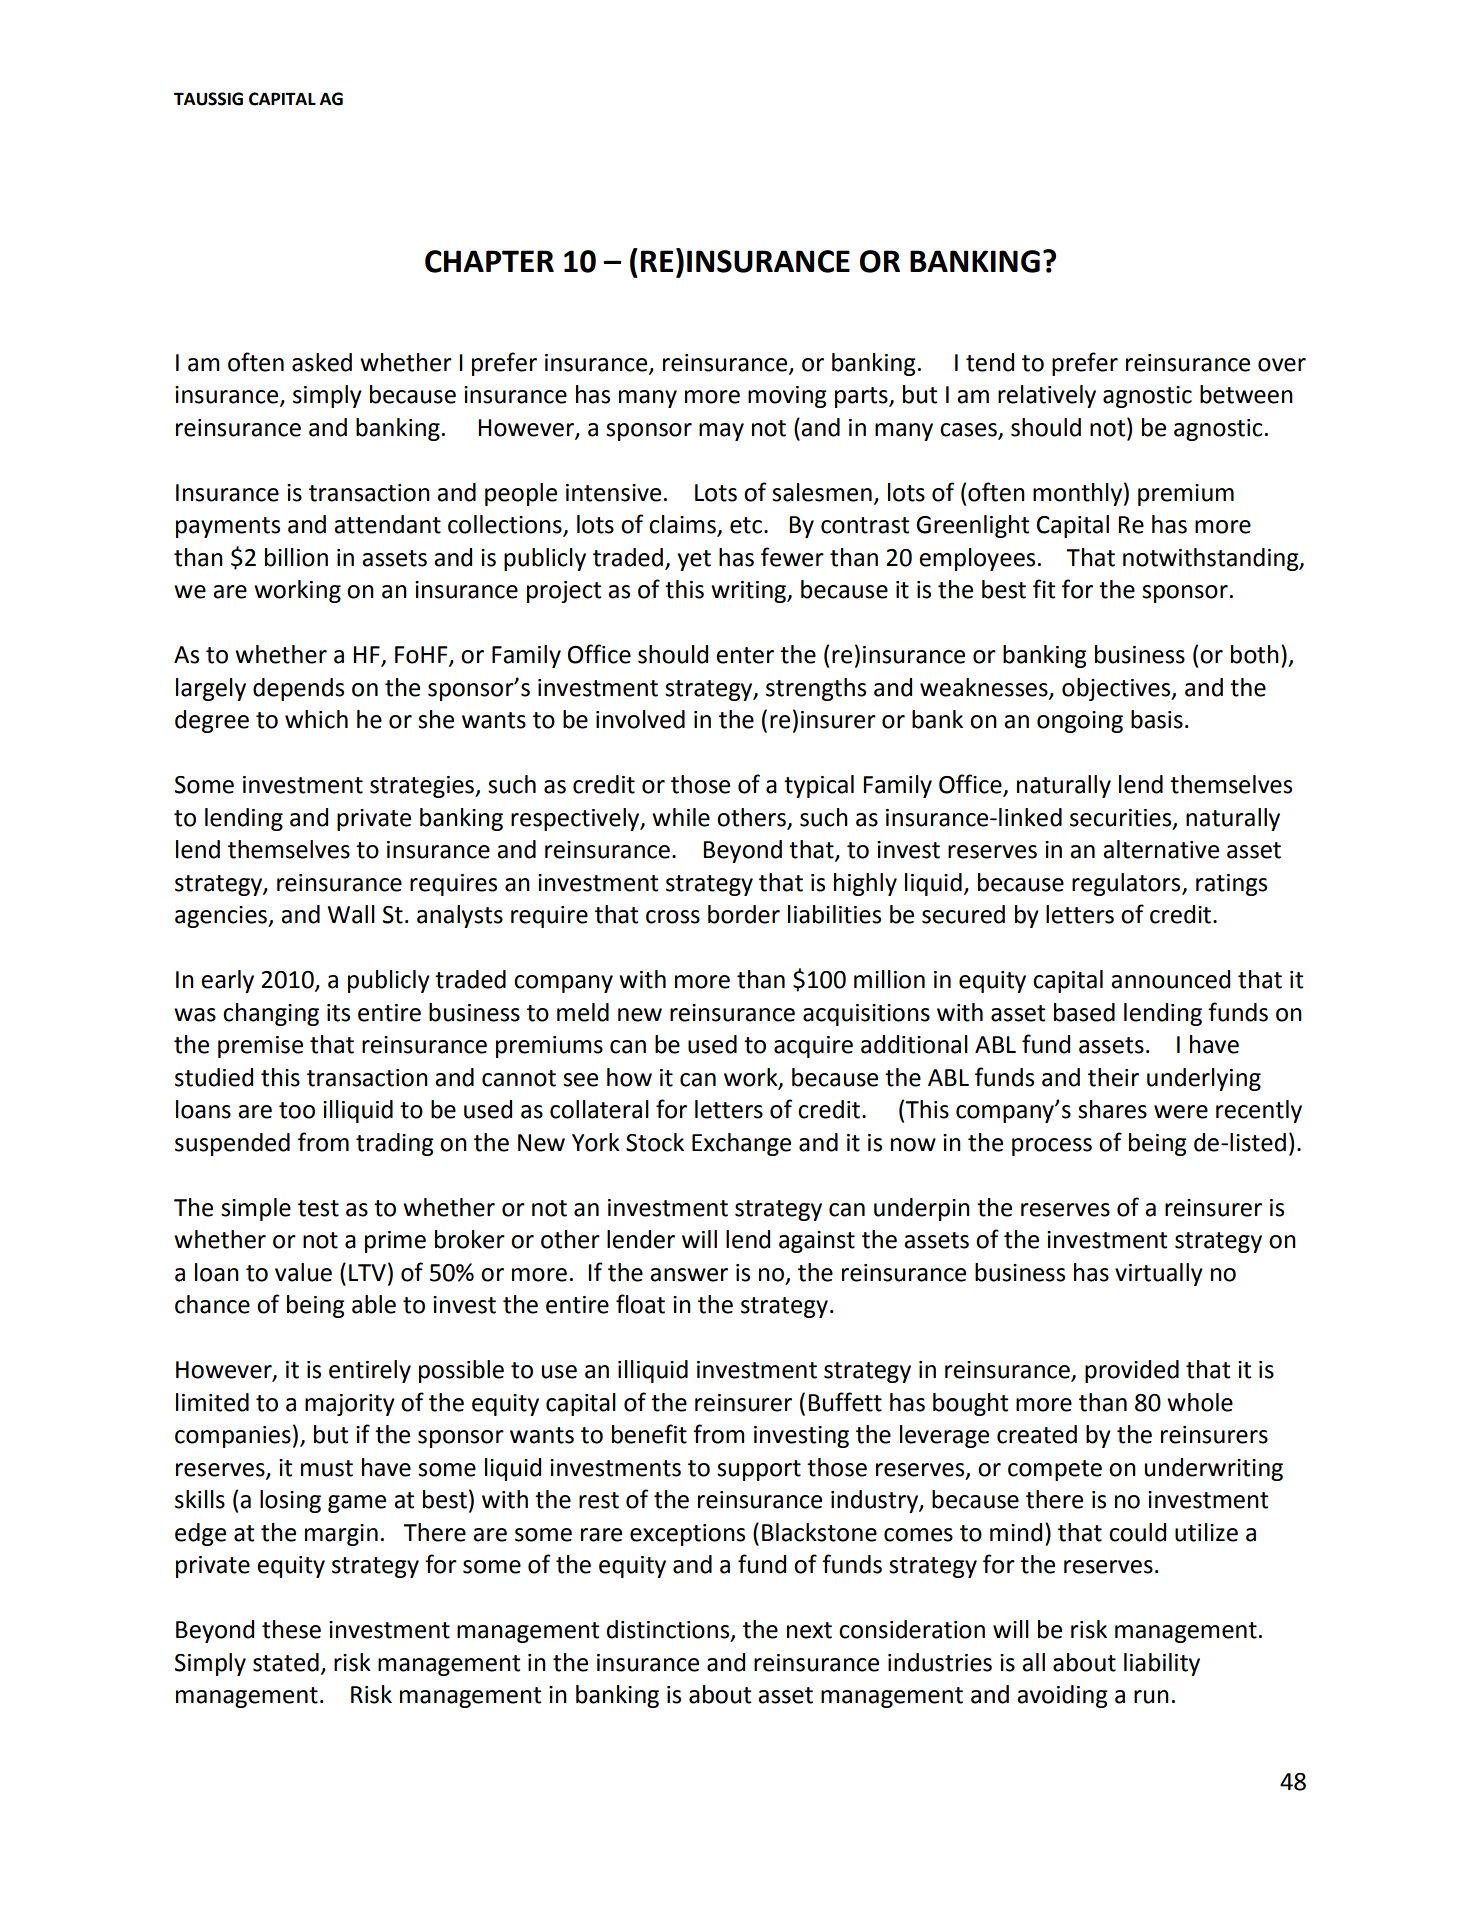 This image has height=1917, width=1481. I want to click on over, so click(1282, 365).
